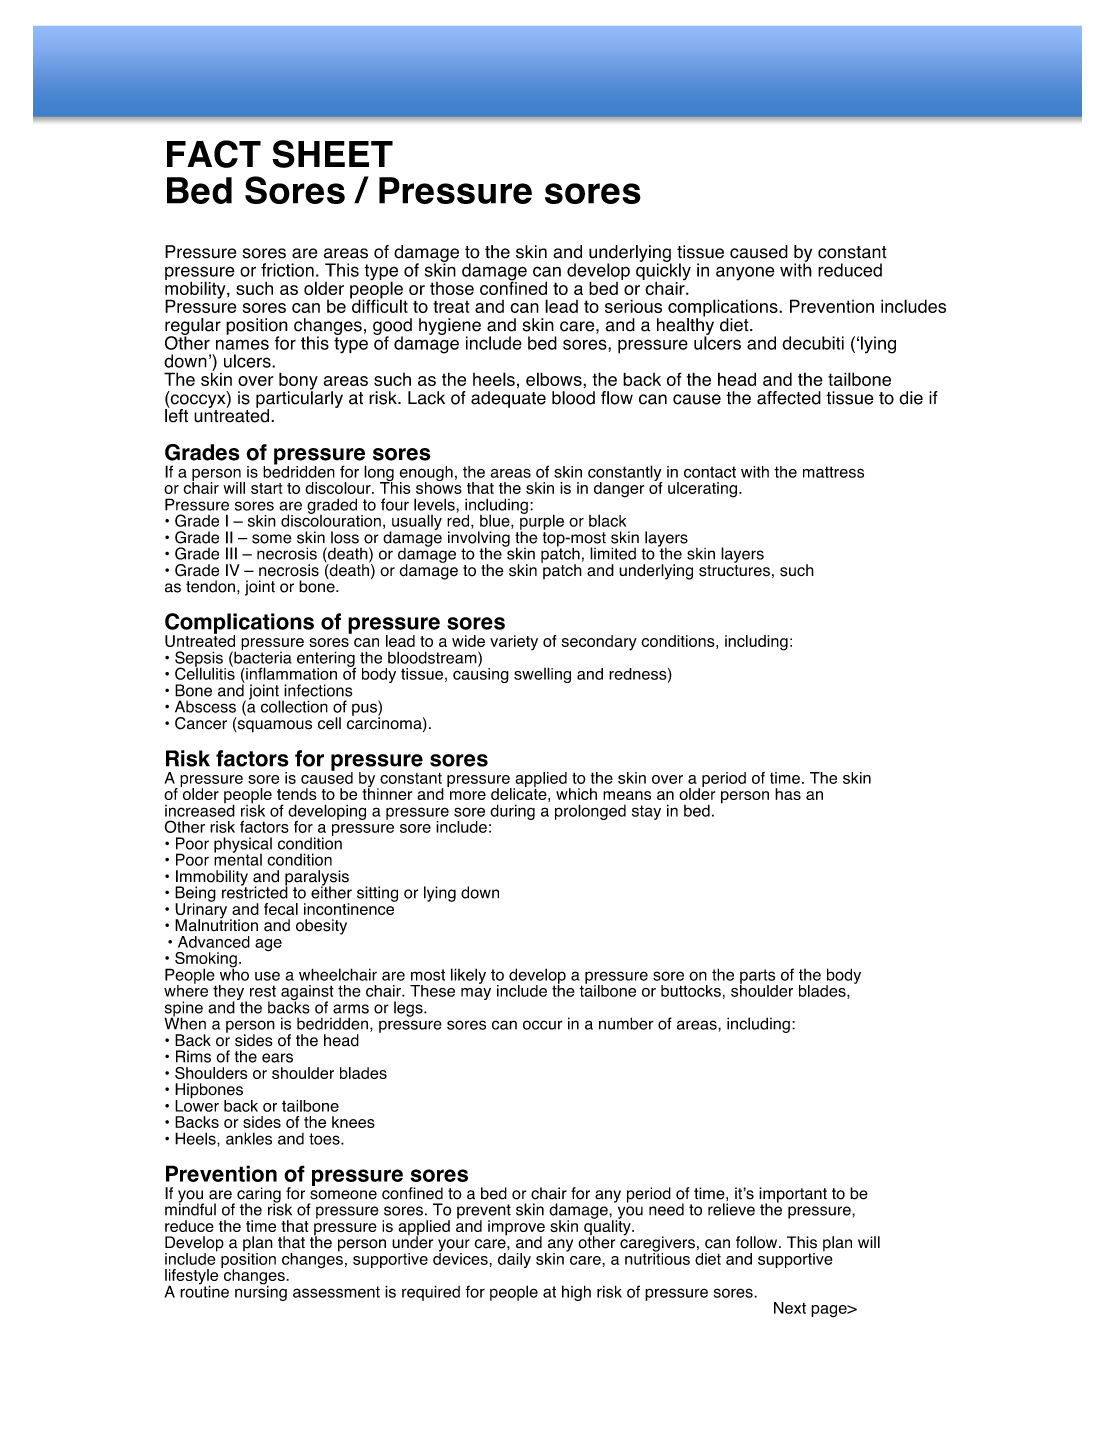 This page has height=1443, width=1115. I want to click on contact, so click(710, 472).
